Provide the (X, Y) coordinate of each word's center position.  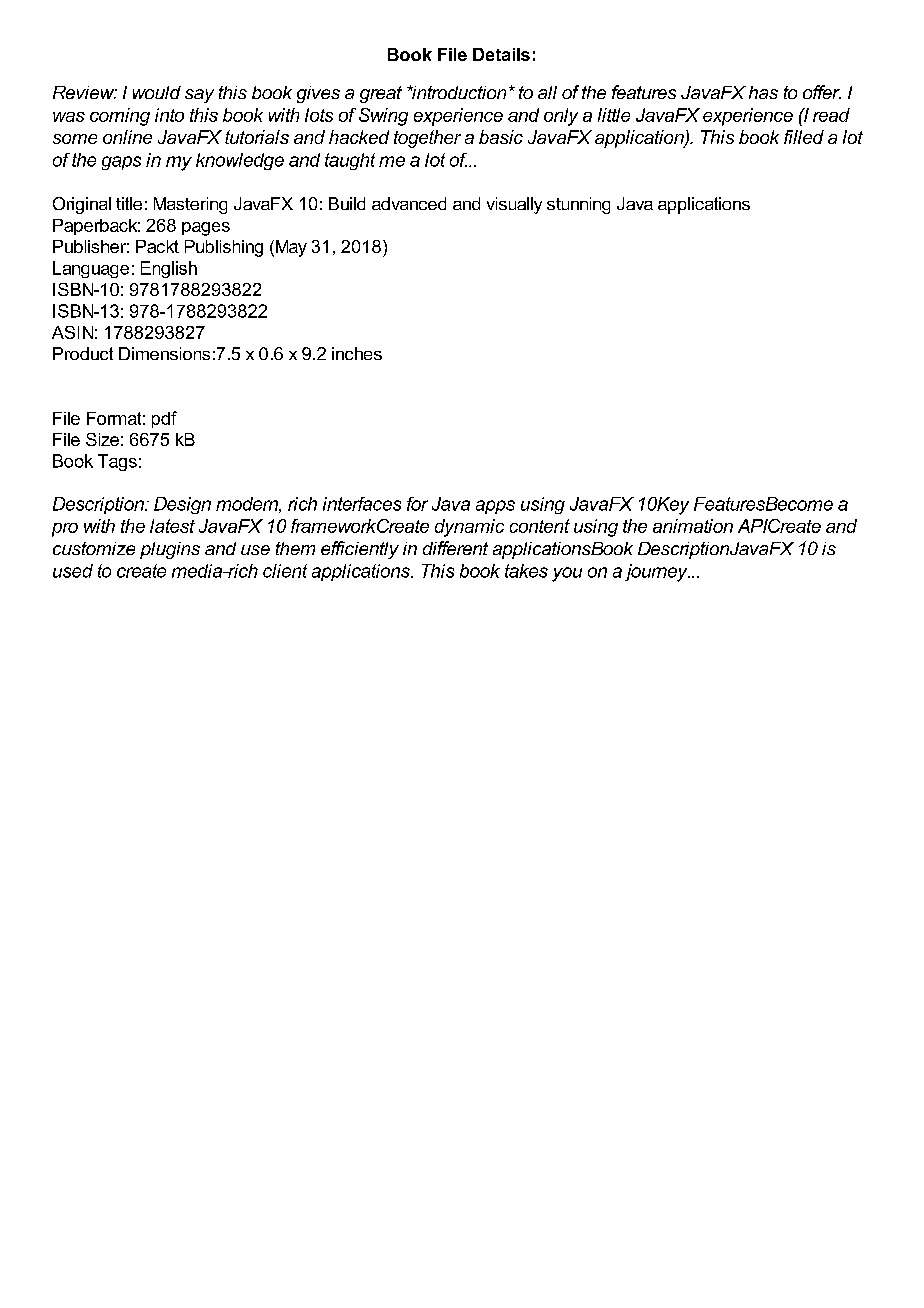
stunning (578, 205)
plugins (170, 550)
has (763, 92)
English (169, 269)
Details (501, 54)
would (157, 92)
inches (357, 353)
